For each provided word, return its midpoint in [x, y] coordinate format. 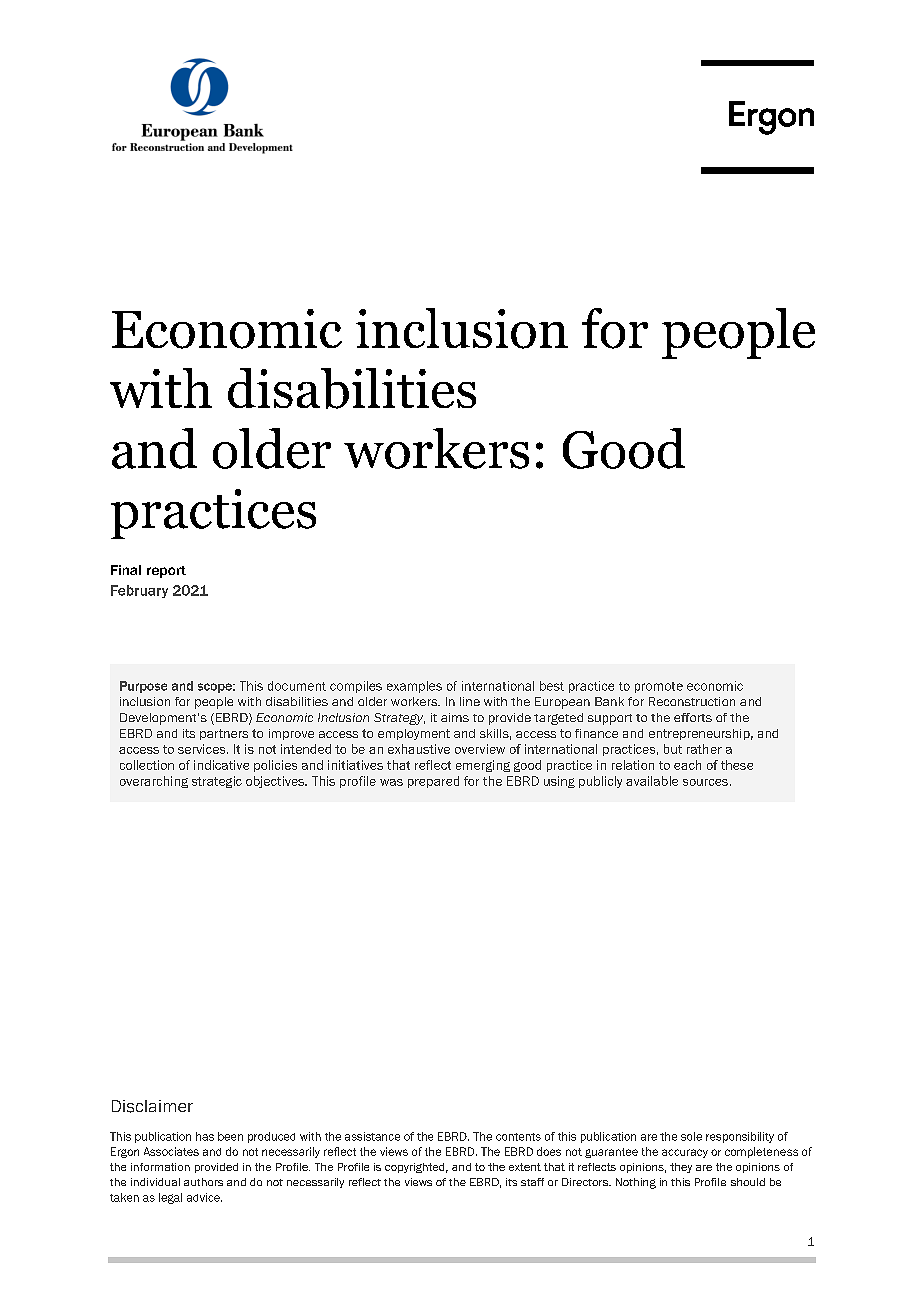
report [166, 572]
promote [659, 687]
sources [705, 782]
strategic [217, 782]
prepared [433, 782]
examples [414, 687]
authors [203, 1182]
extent [525, 1167]
